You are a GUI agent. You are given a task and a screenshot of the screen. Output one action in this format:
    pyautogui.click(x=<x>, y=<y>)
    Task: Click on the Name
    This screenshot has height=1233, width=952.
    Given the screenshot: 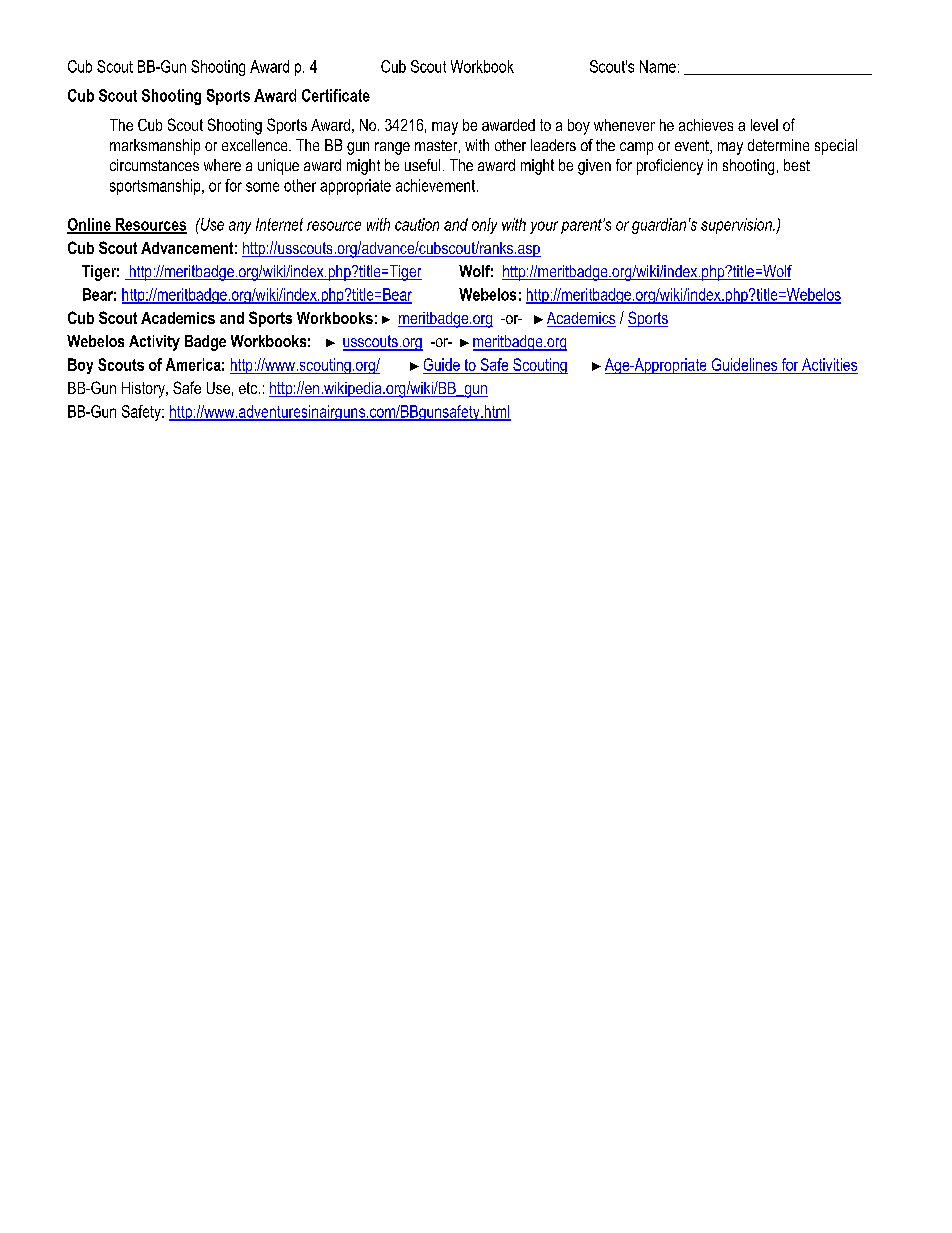 What is the action you would take?
    pyautogui.click(x=658, y=66)
